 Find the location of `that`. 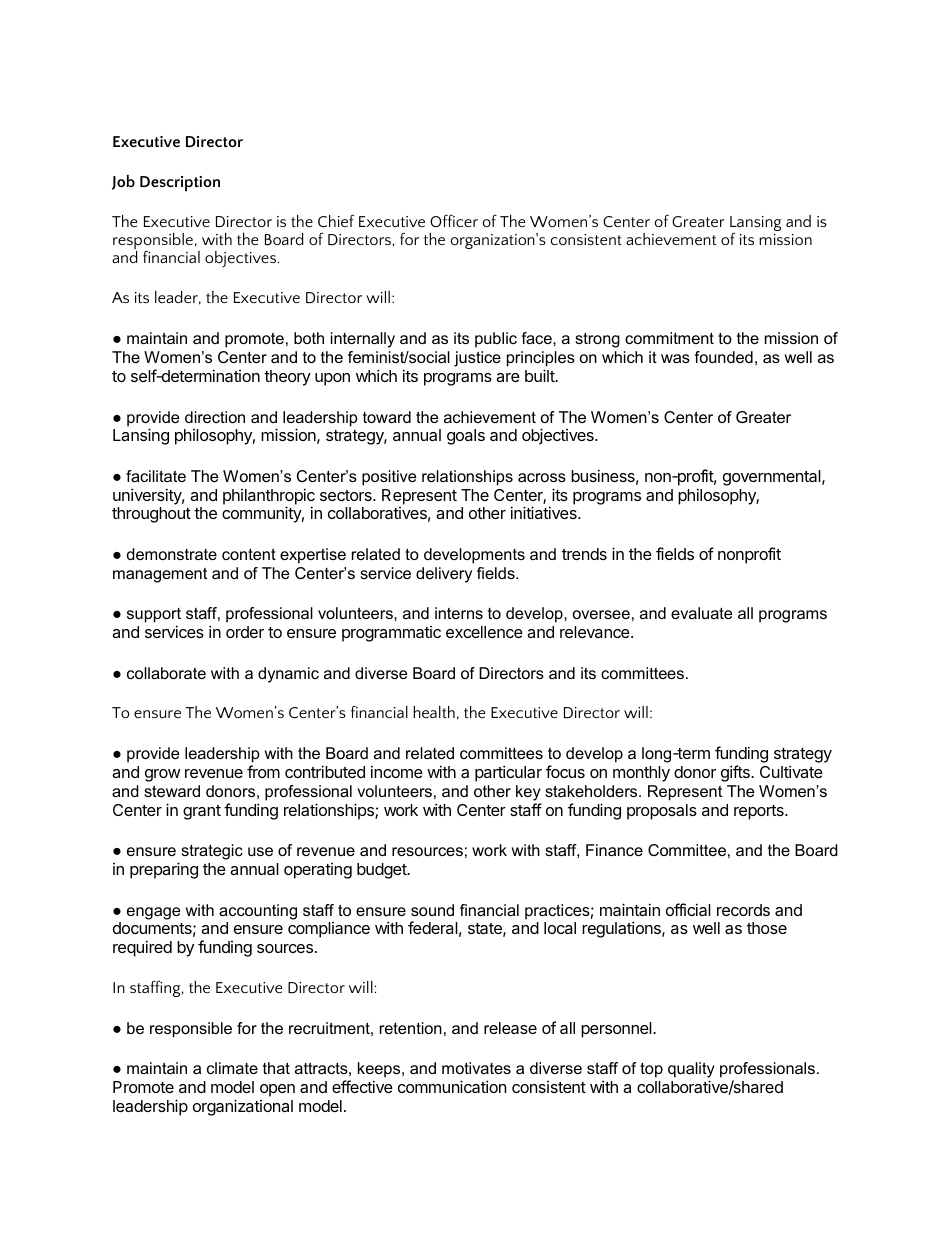

that is located at coordinates (276, 1068).
